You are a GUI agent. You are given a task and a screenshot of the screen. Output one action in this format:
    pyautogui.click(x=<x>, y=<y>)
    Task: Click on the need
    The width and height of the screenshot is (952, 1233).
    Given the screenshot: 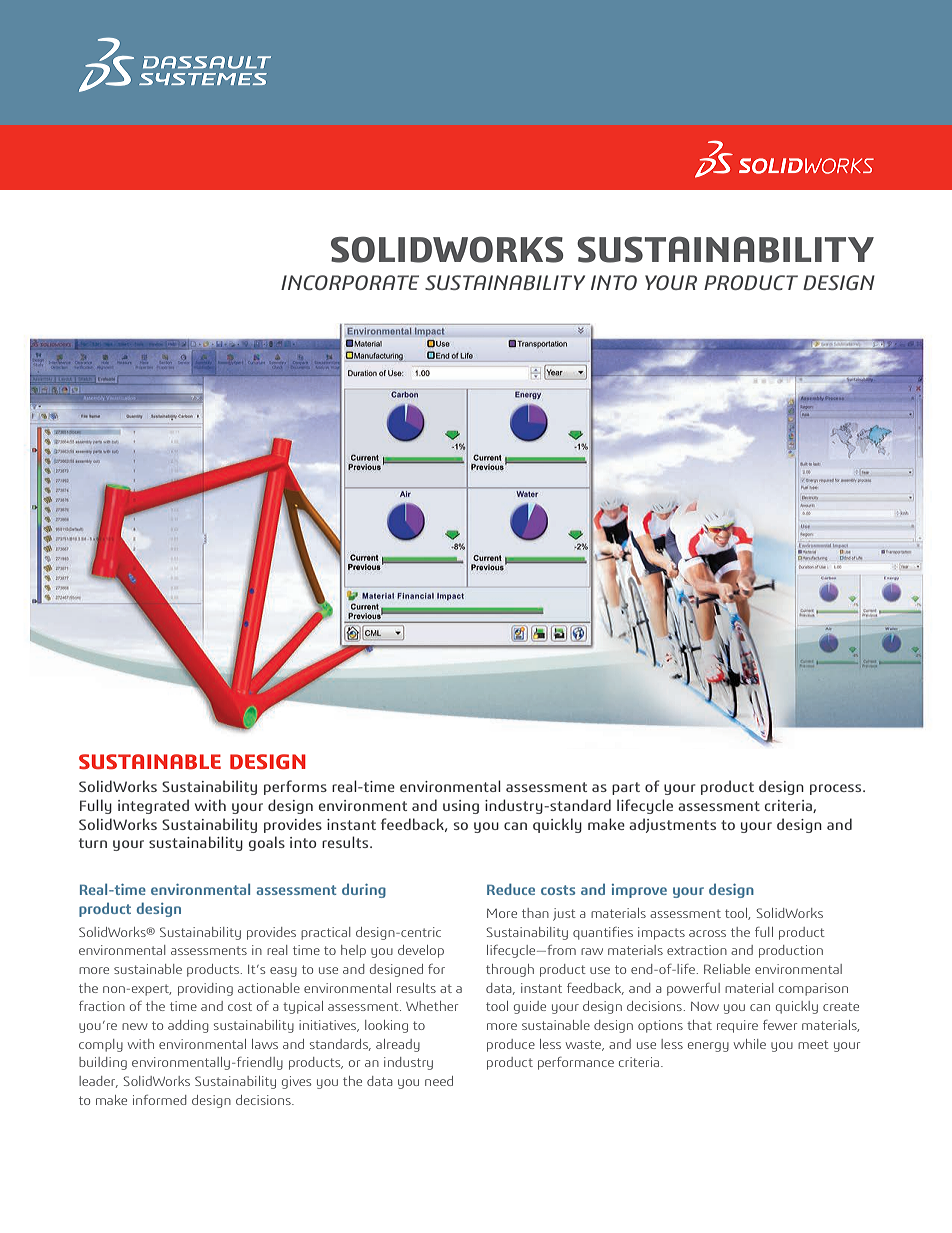 What is the action you would take?
    pyautogui.click(x=439, y=1081)
